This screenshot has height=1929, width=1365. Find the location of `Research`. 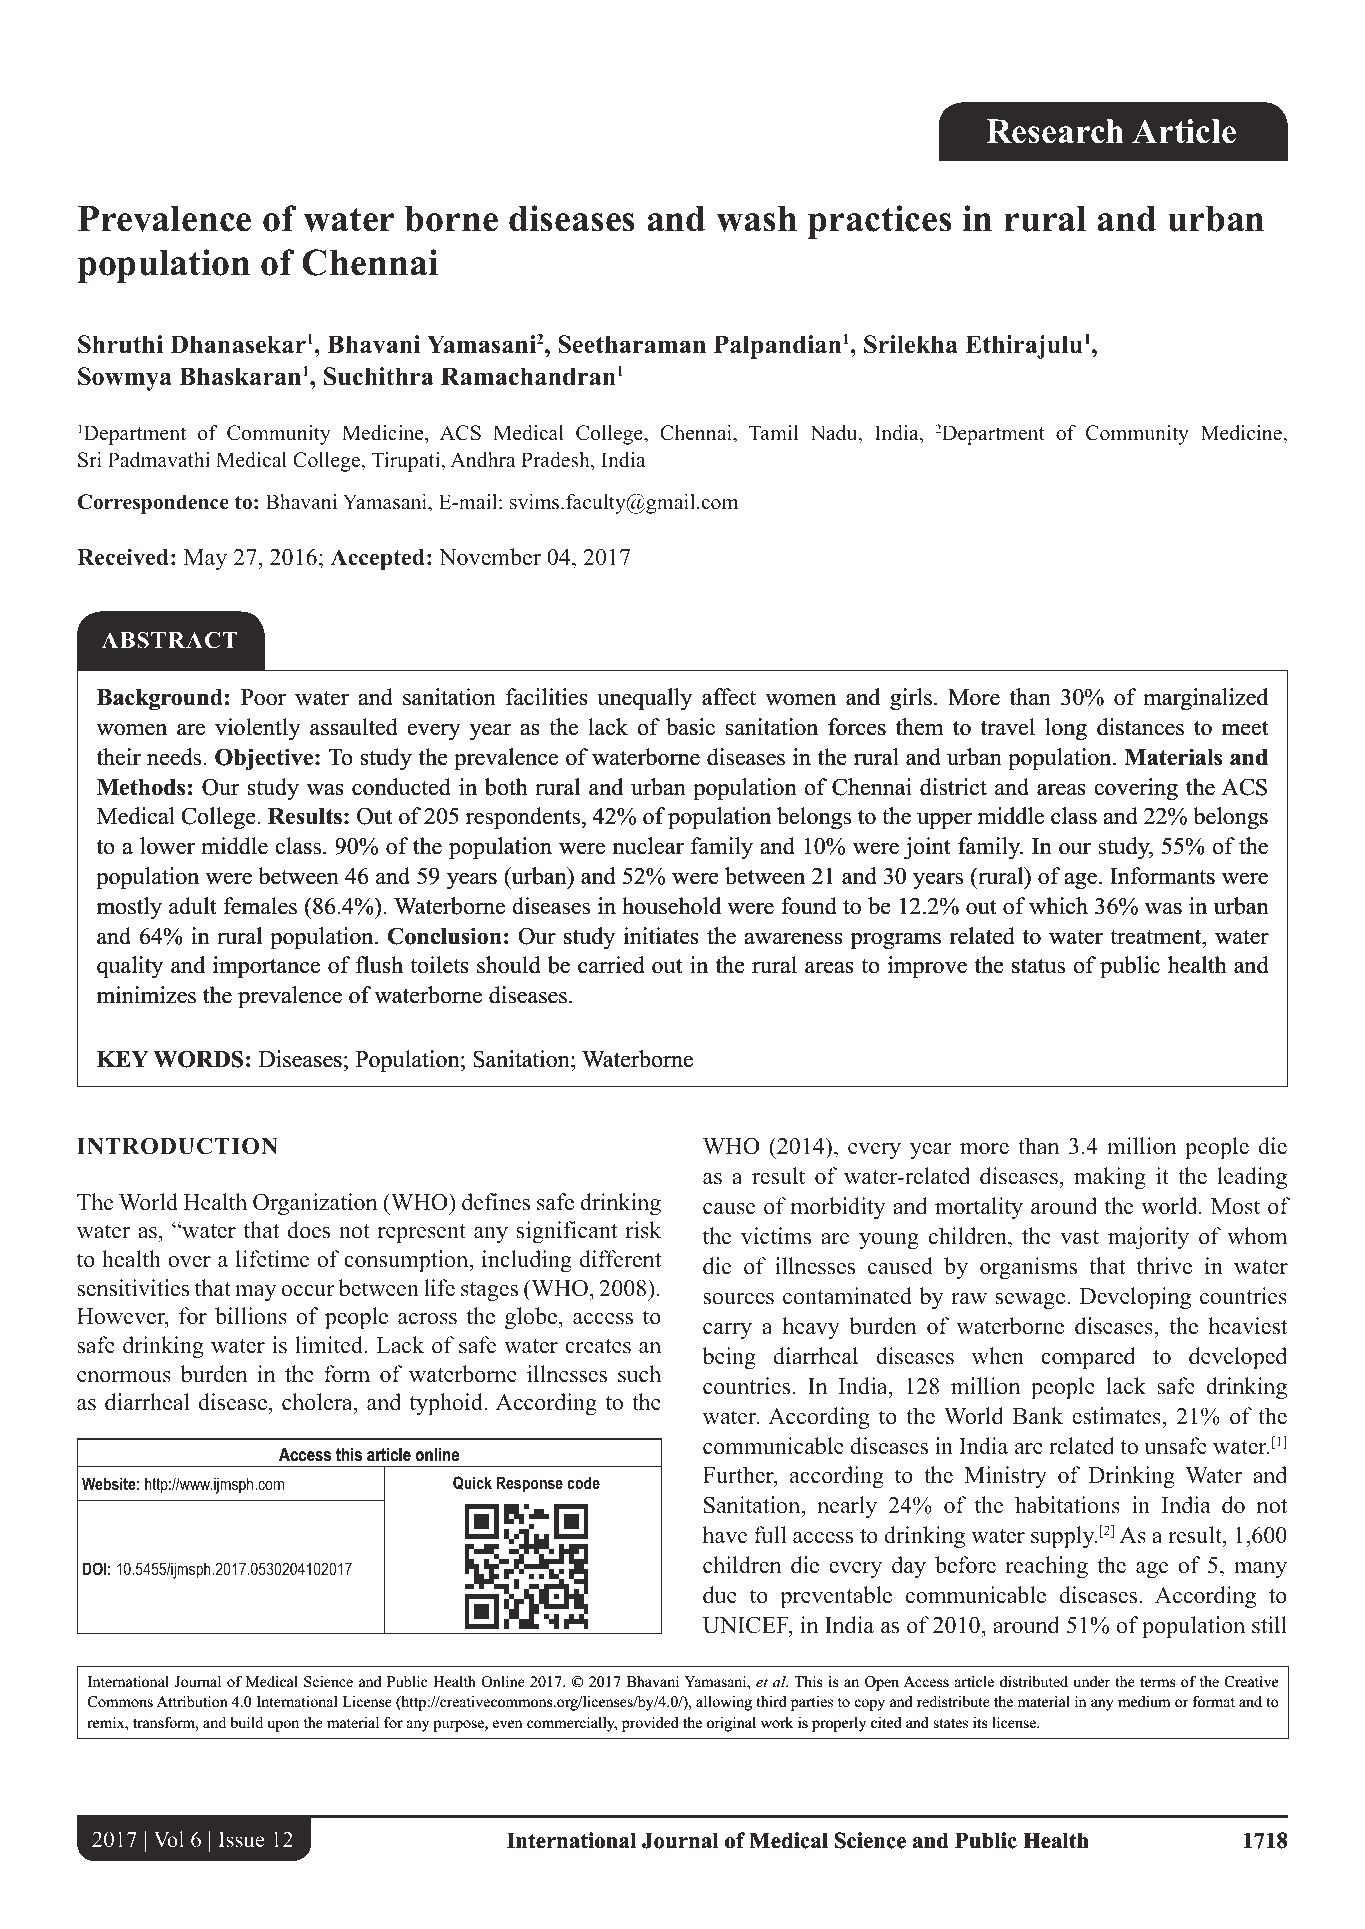

Research is located at coordinates (1055, 131).
